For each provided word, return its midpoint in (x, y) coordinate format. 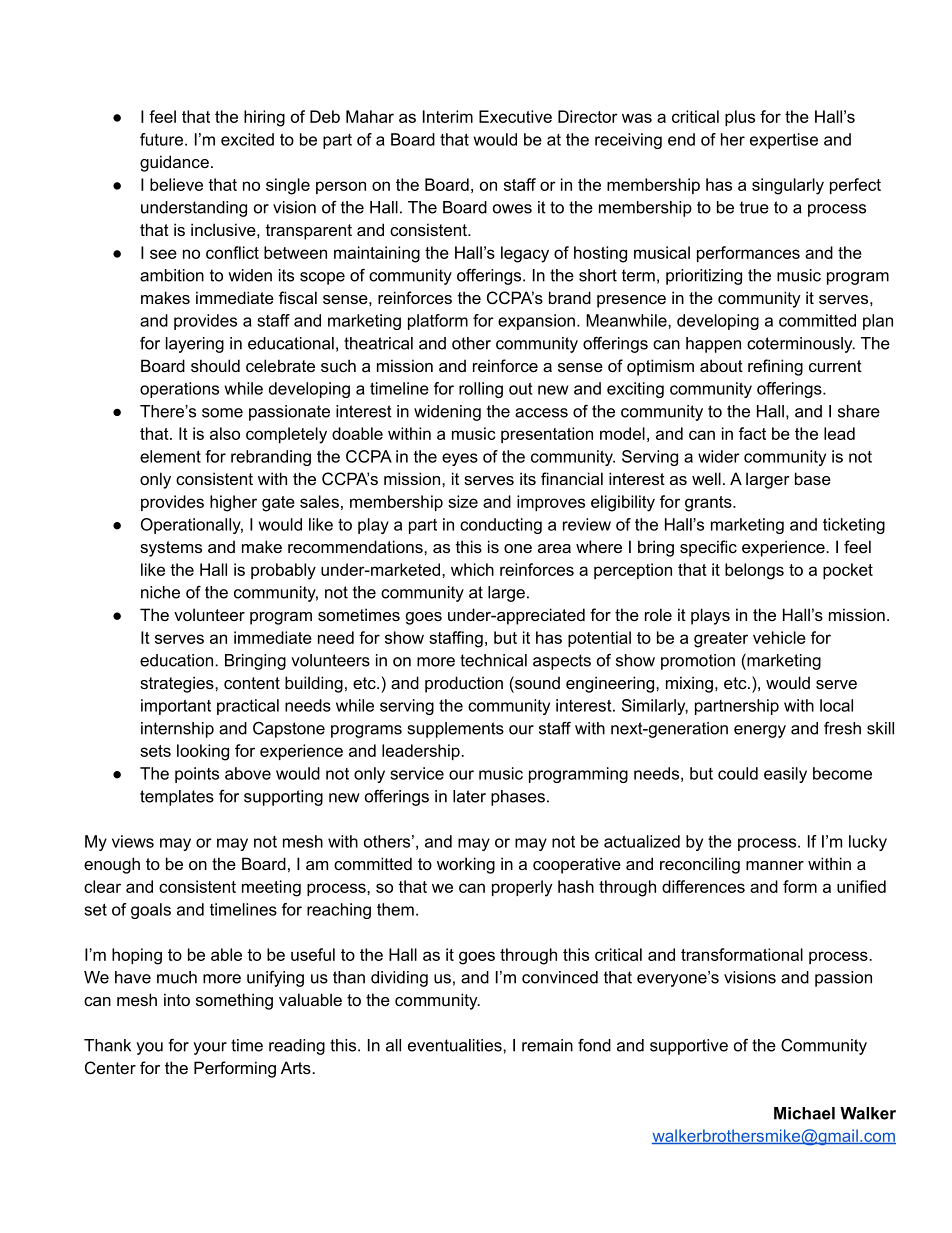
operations (179, 390)
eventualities (456, 1045)
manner (775, 865)
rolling (481, 390)
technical (493, 660)
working (466, 865)
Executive (515, 116)
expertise (784, 141)
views (133, 841)
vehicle (779, 637)
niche (160, 592)
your (210, 1048)
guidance (174, 163)
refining (775, 367)
